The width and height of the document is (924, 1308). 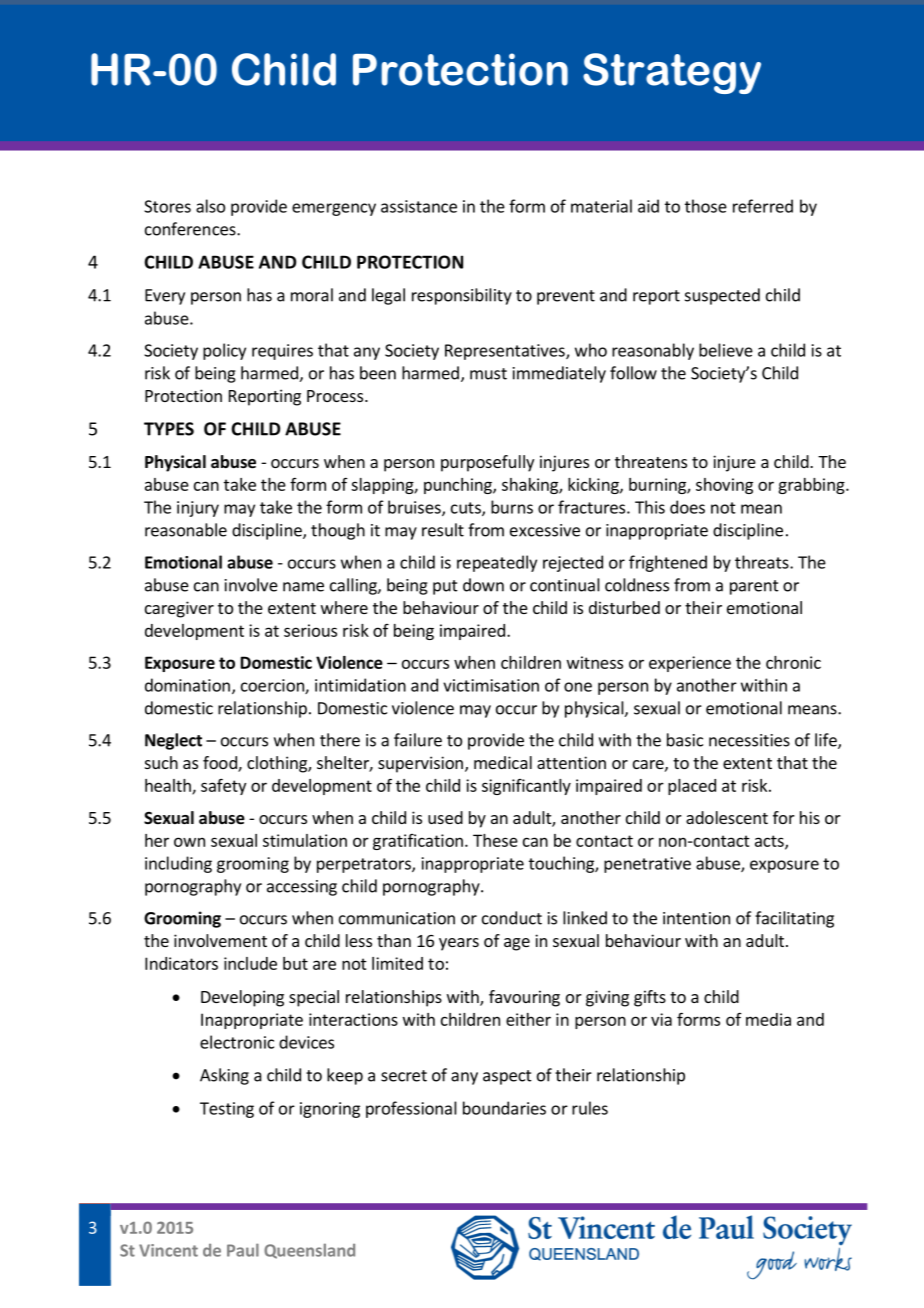 I want to click on assistance, so click(x=419, y=206).
